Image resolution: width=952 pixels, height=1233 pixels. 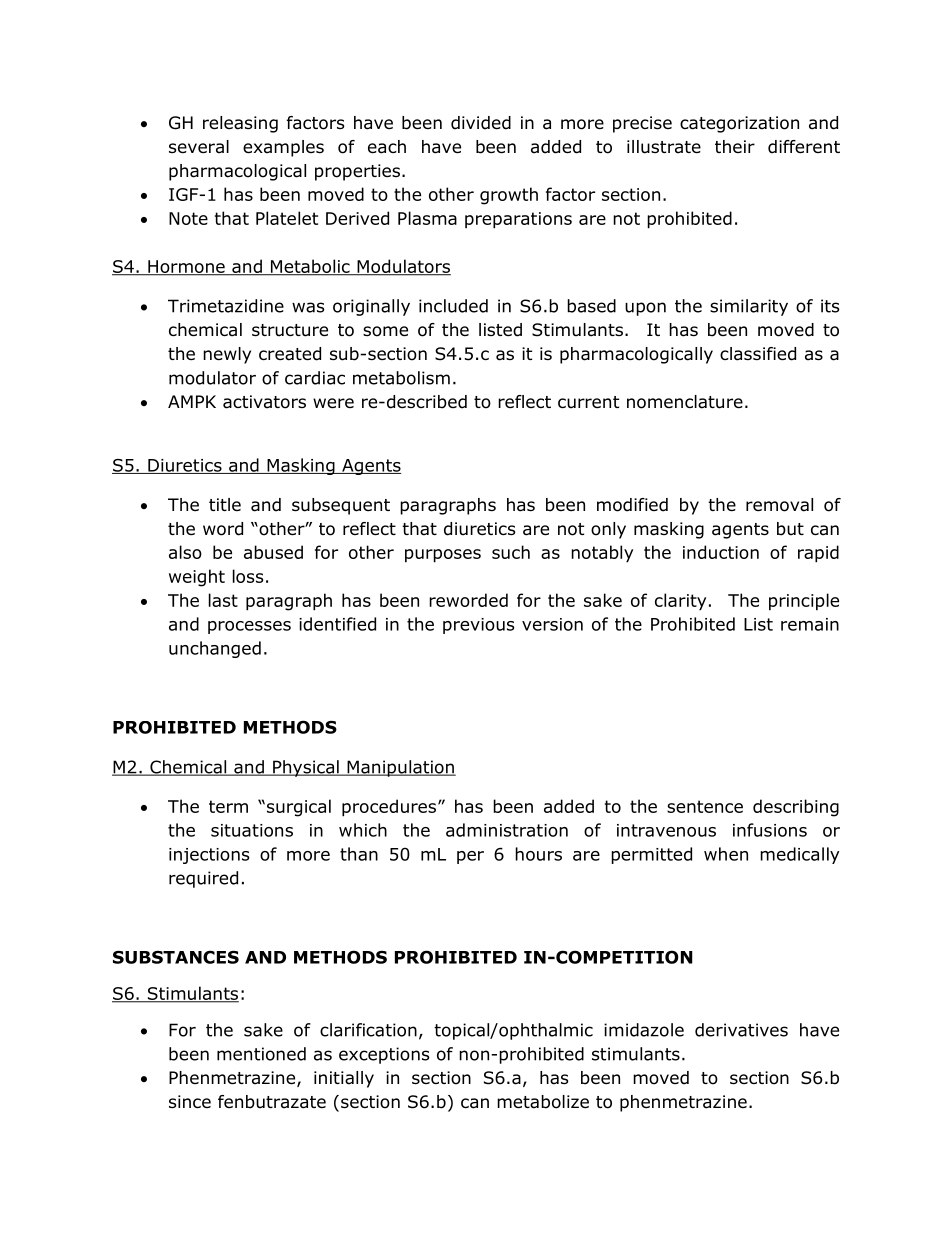 I want to click on examples, so click(x=283, y=148).
